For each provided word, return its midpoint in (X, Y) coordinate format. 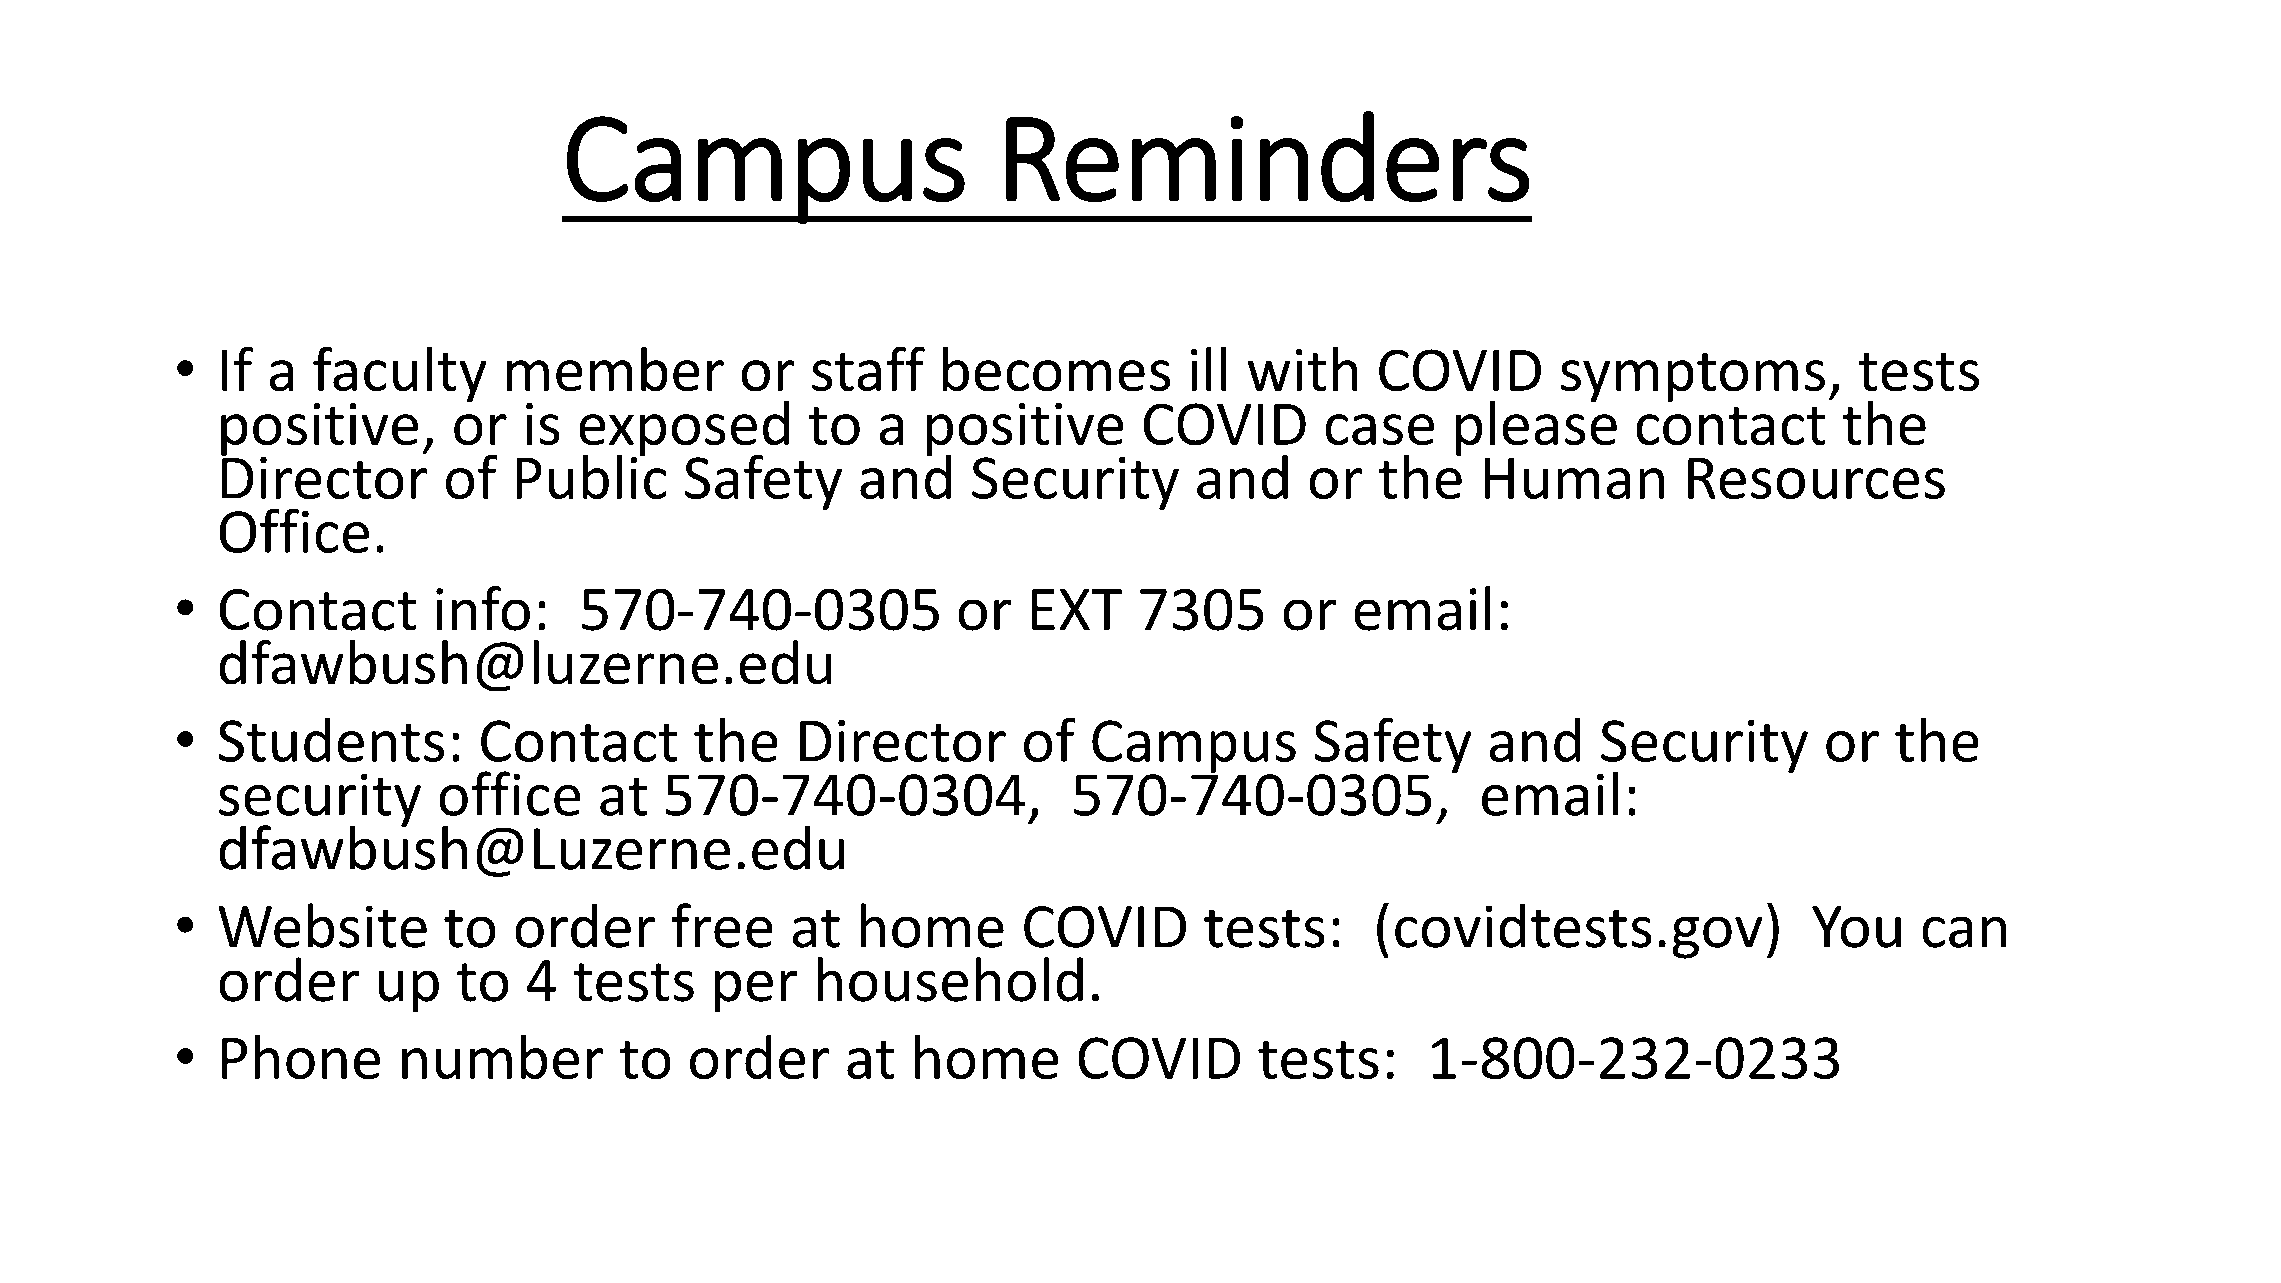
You (1856, 927)
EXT (1077, 609)
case (1379, 430)
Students (331, 740)
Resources (1816, 478)
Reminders (1268, 157)
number (503, 1057)
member (615, 369)
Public (591, 475)
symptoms (1693, 377)
